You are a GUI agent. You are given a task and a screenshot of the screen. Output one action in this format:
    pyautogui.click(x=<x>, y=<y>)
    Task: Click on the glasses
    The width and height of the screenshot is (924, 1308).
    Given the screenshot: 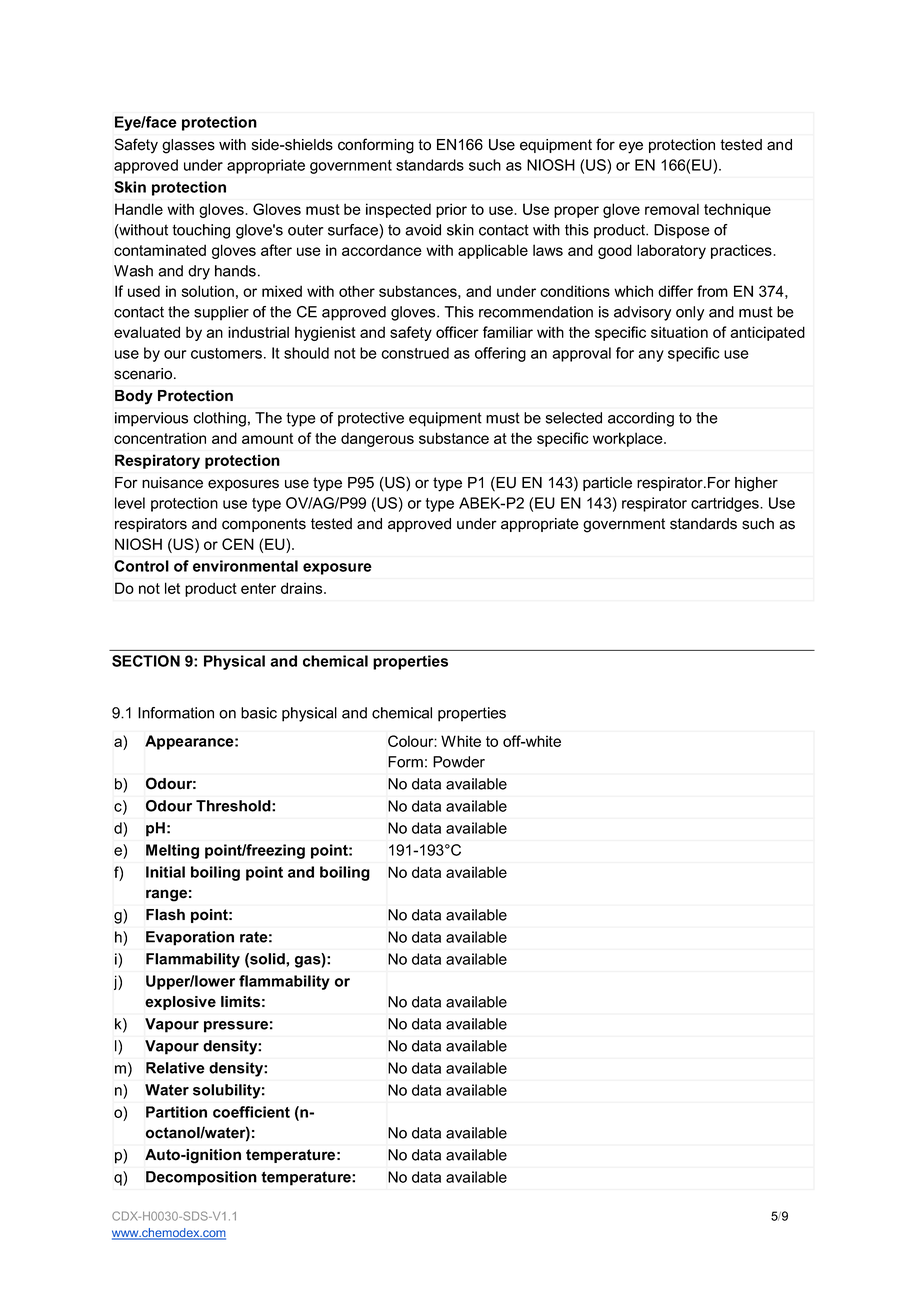 What is the action you would take?
    pyautogui.click(x=188, y=146)
